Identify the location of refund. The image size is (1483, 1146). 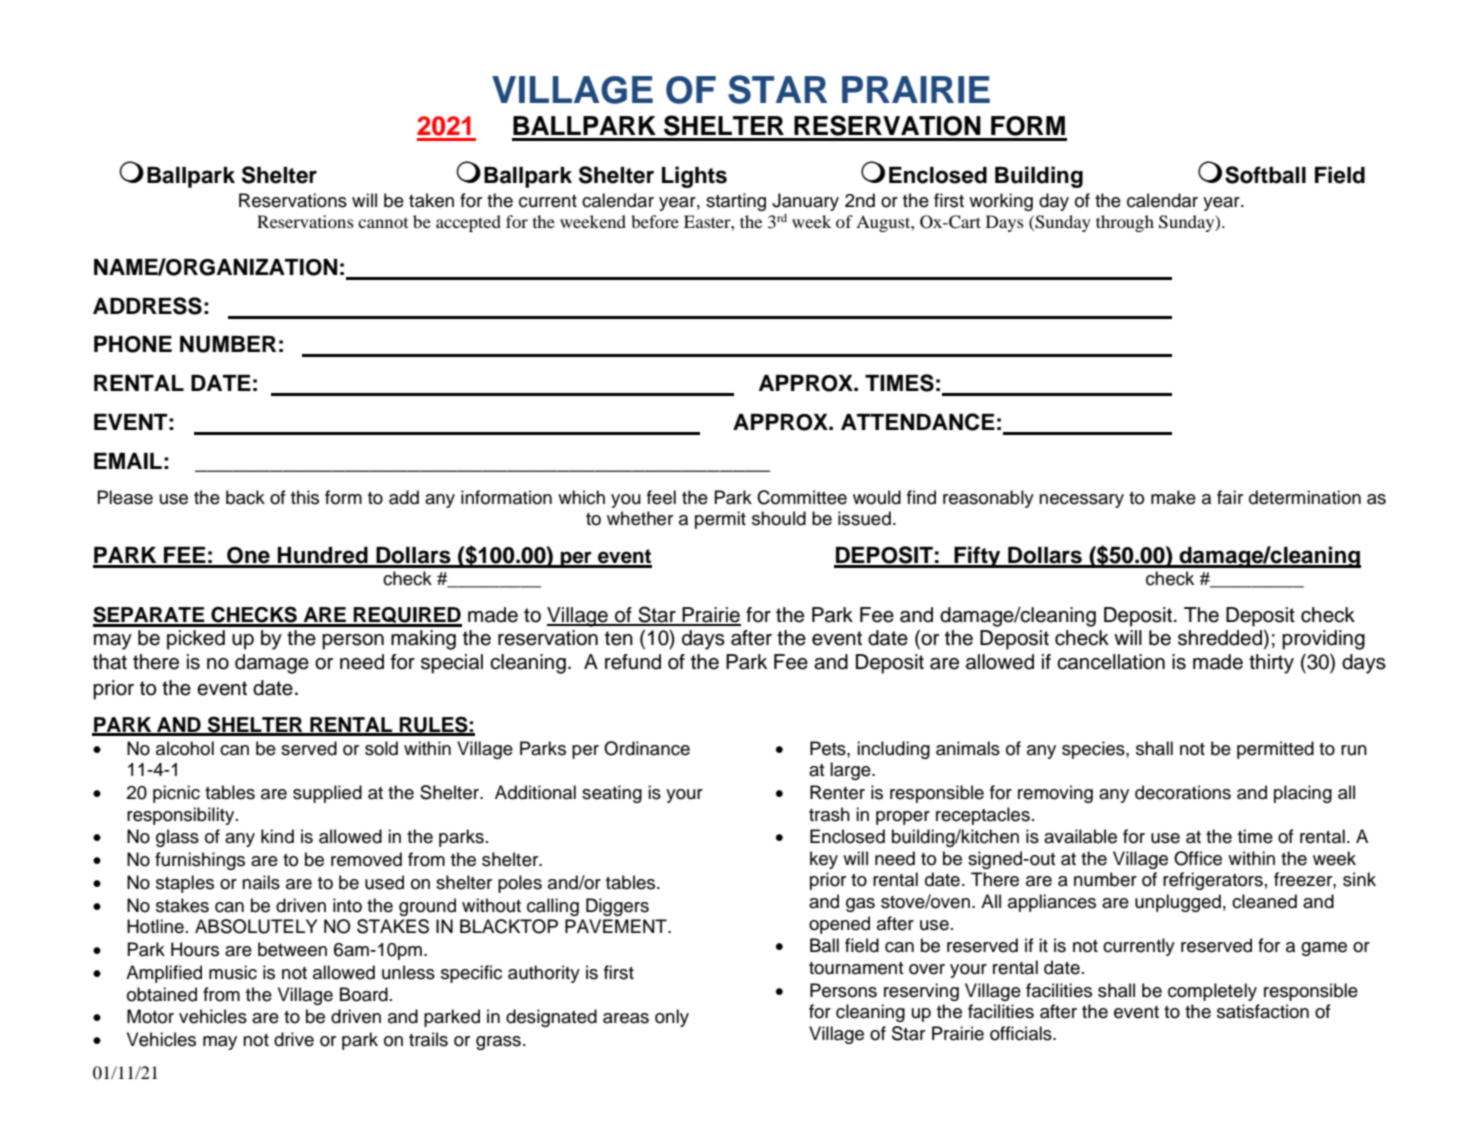
(633, 662).
